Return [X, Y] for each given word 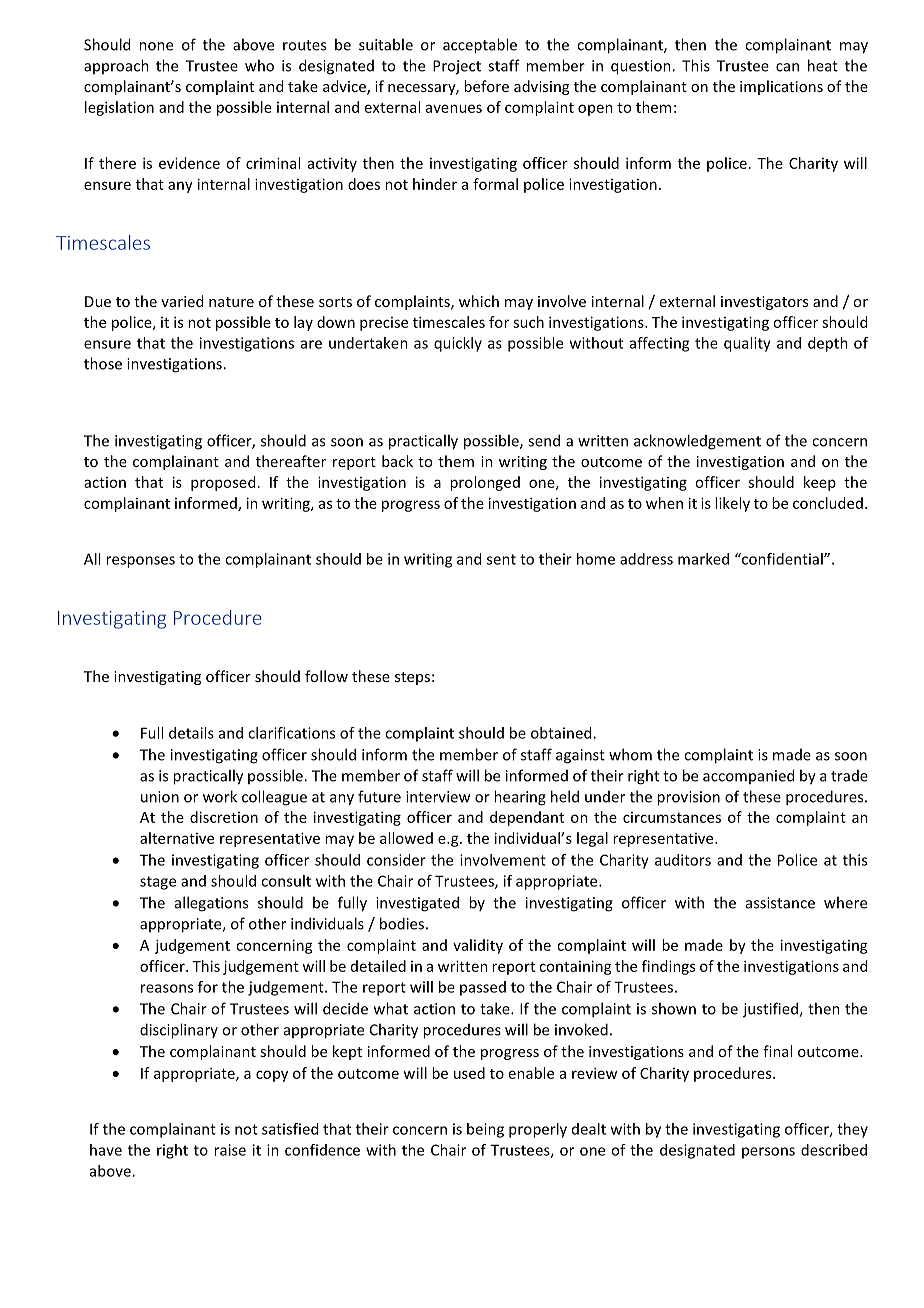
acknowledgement [697, 442]
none [156, 46]
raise [230, 1150]
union [160, 797]
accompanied [748, 776]
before [486, 86]
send [544, 440]
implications [781, 87]
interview [438, 797]
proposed [223, 483]
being [485, 1130]
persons [768, 1153]
